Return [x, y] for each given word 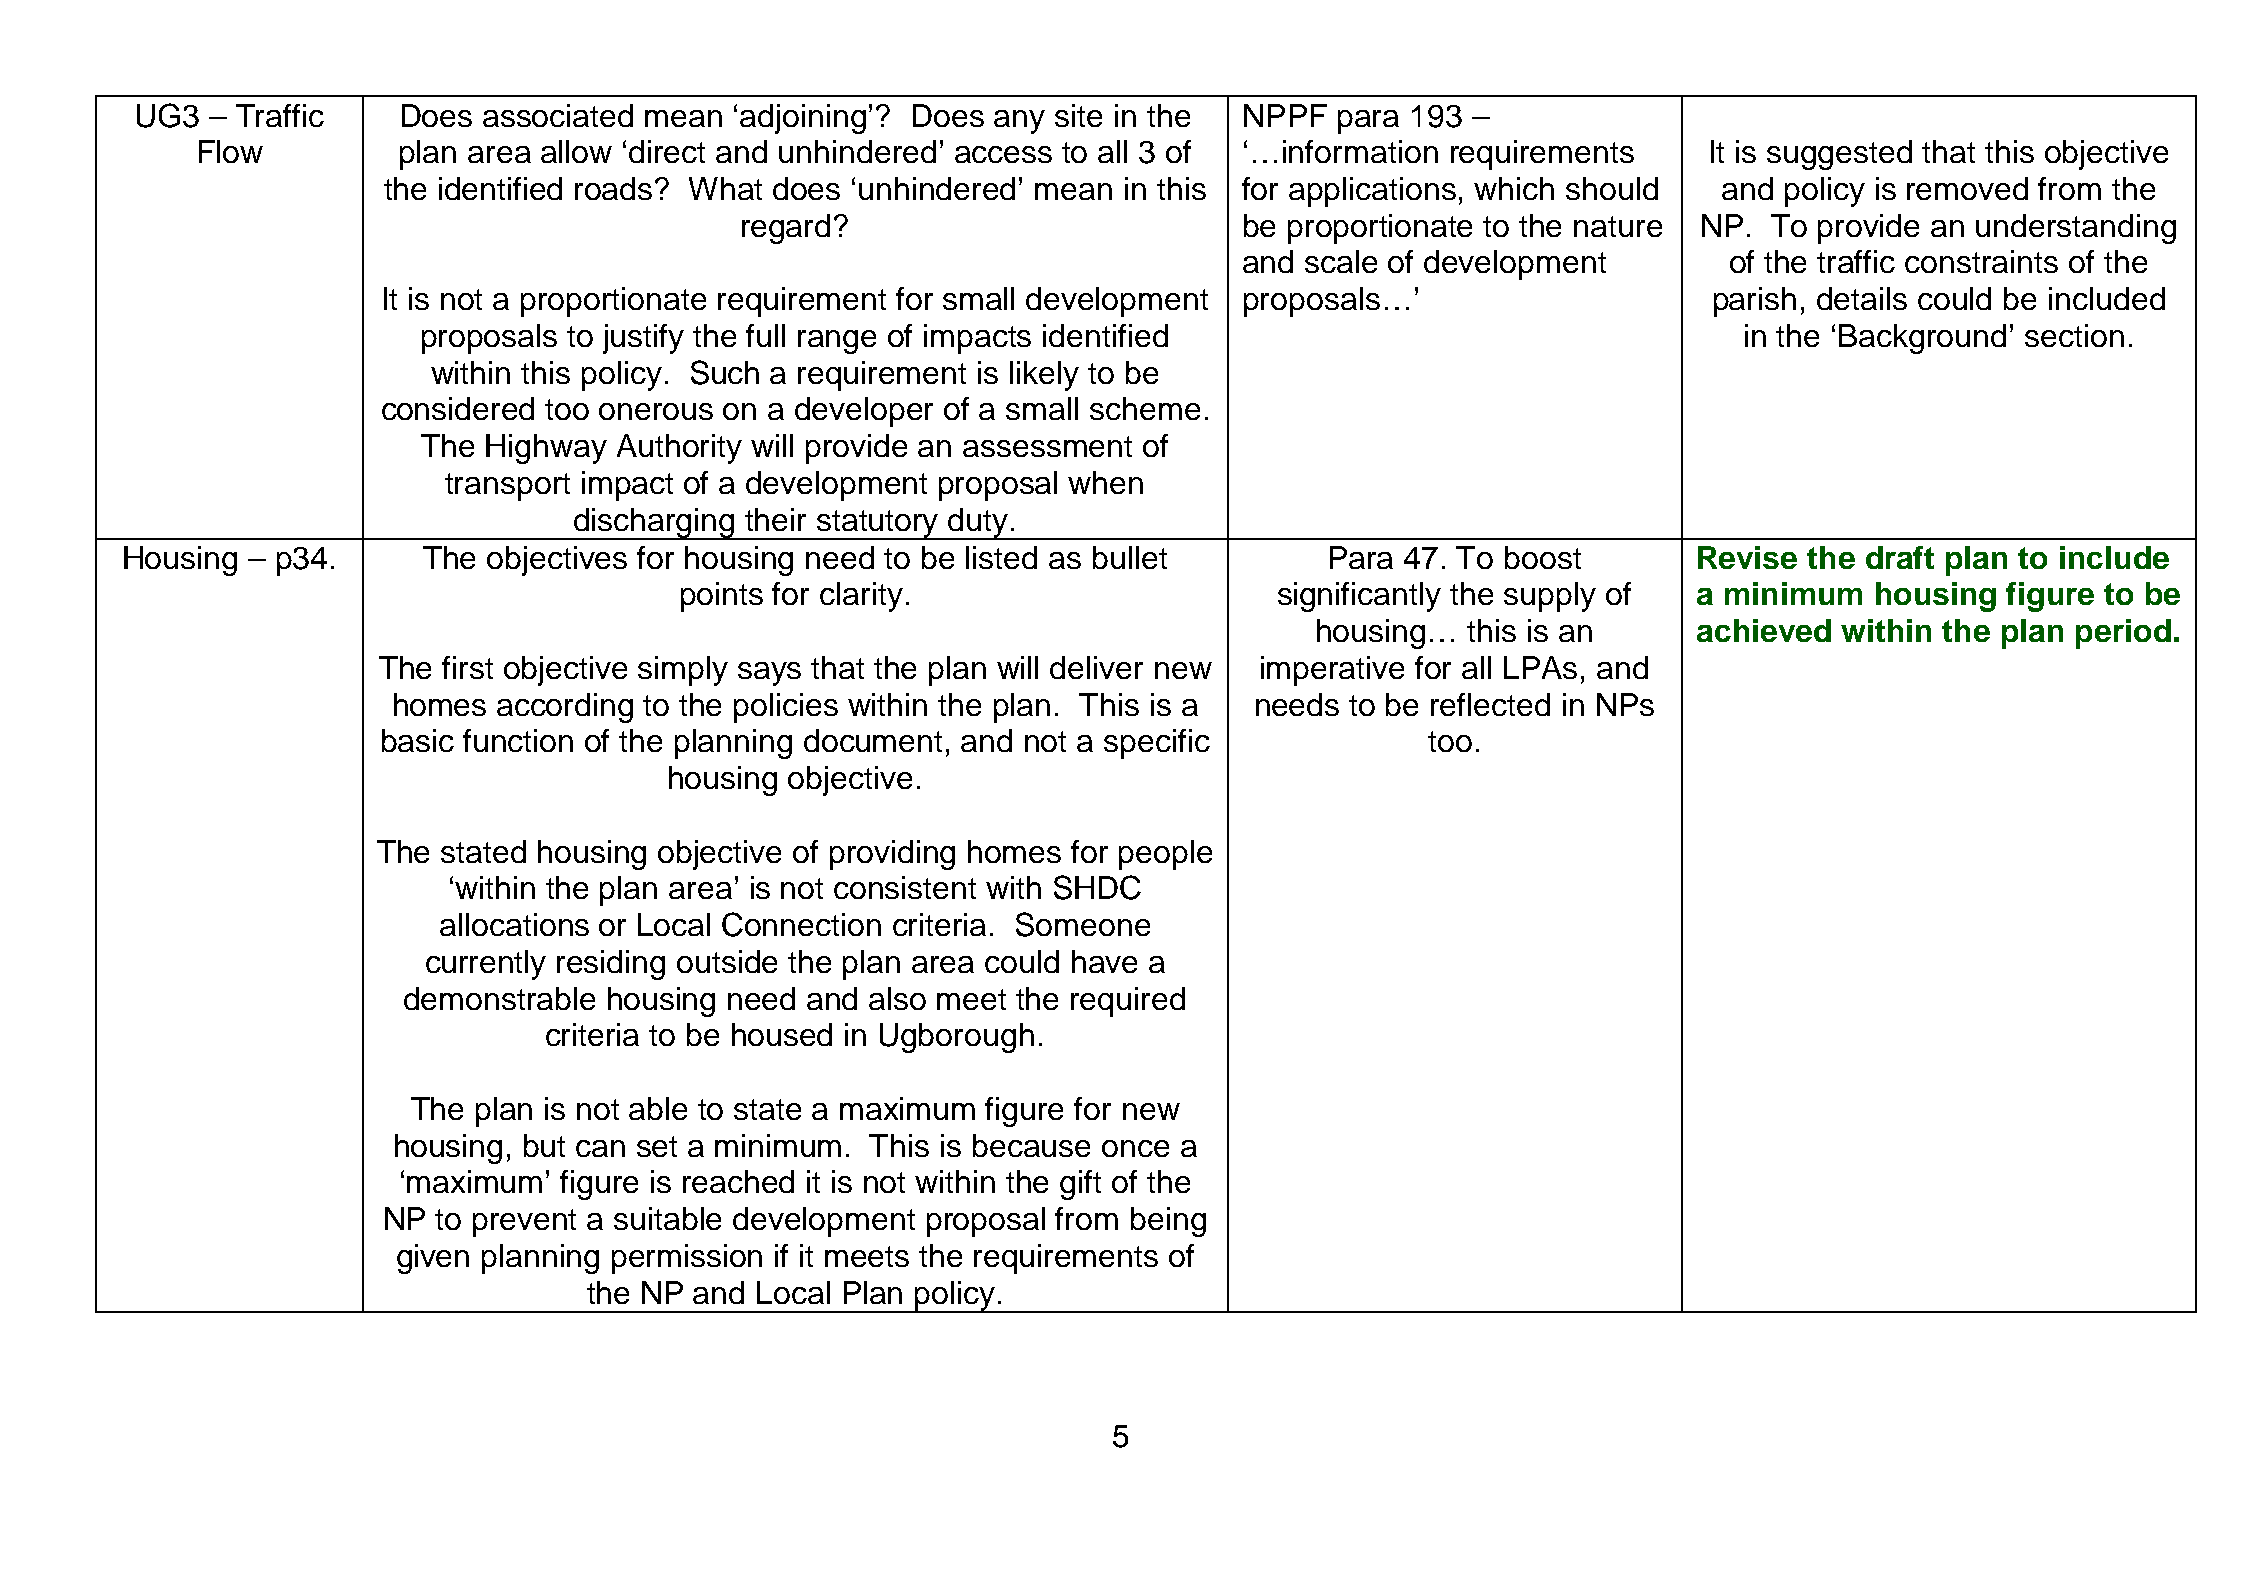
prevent [524, 1223]
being [1168, 1222]
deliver [1096, 667]
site [1078, 115]
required [1128, 1002]
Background [1922, 339]
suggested [1839, 155]
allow [576, 151]
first [467, 667]
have [1104, 961]
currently [486, 965]
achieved [1764, 630]
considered [458, 408]
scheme [1145, 408]
